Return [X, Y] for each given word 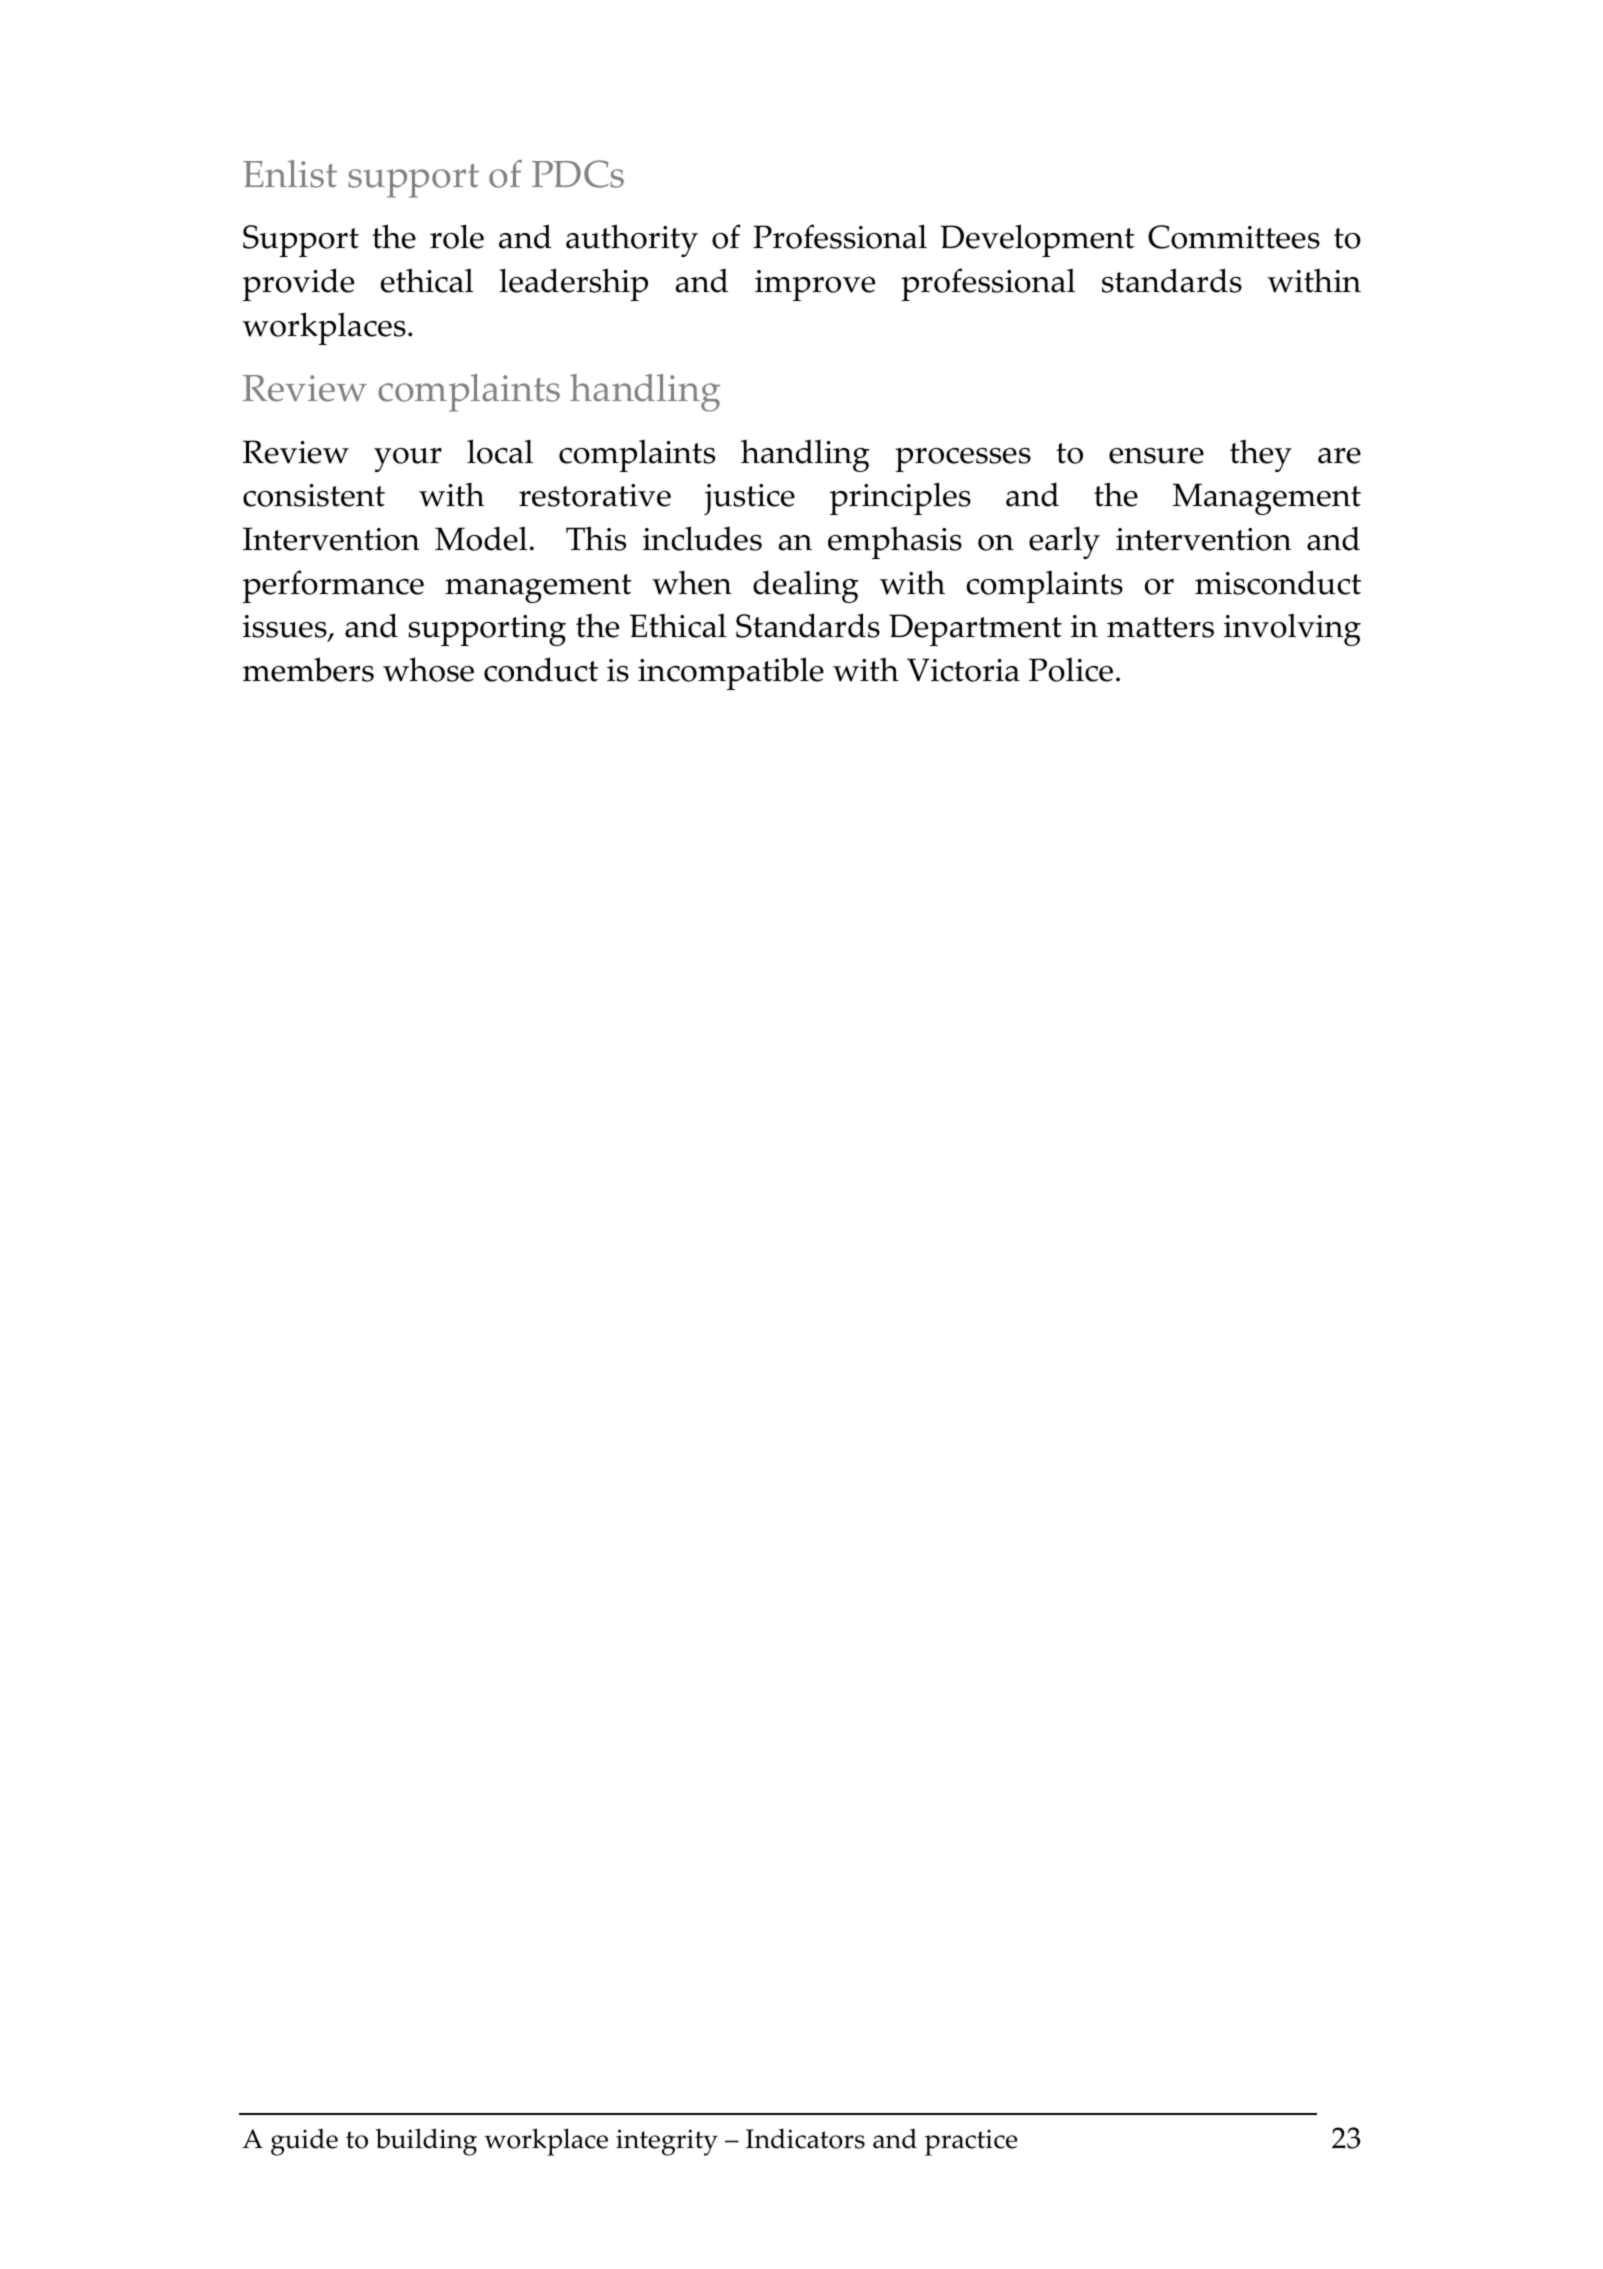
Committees [1234, 237]
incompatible [731, 673]
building [426, 2142]
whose [428, 669]
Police [1071, 669]
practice [971, 2142]
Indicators [805, 2138]
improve [815, 285]
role [457, 236]
